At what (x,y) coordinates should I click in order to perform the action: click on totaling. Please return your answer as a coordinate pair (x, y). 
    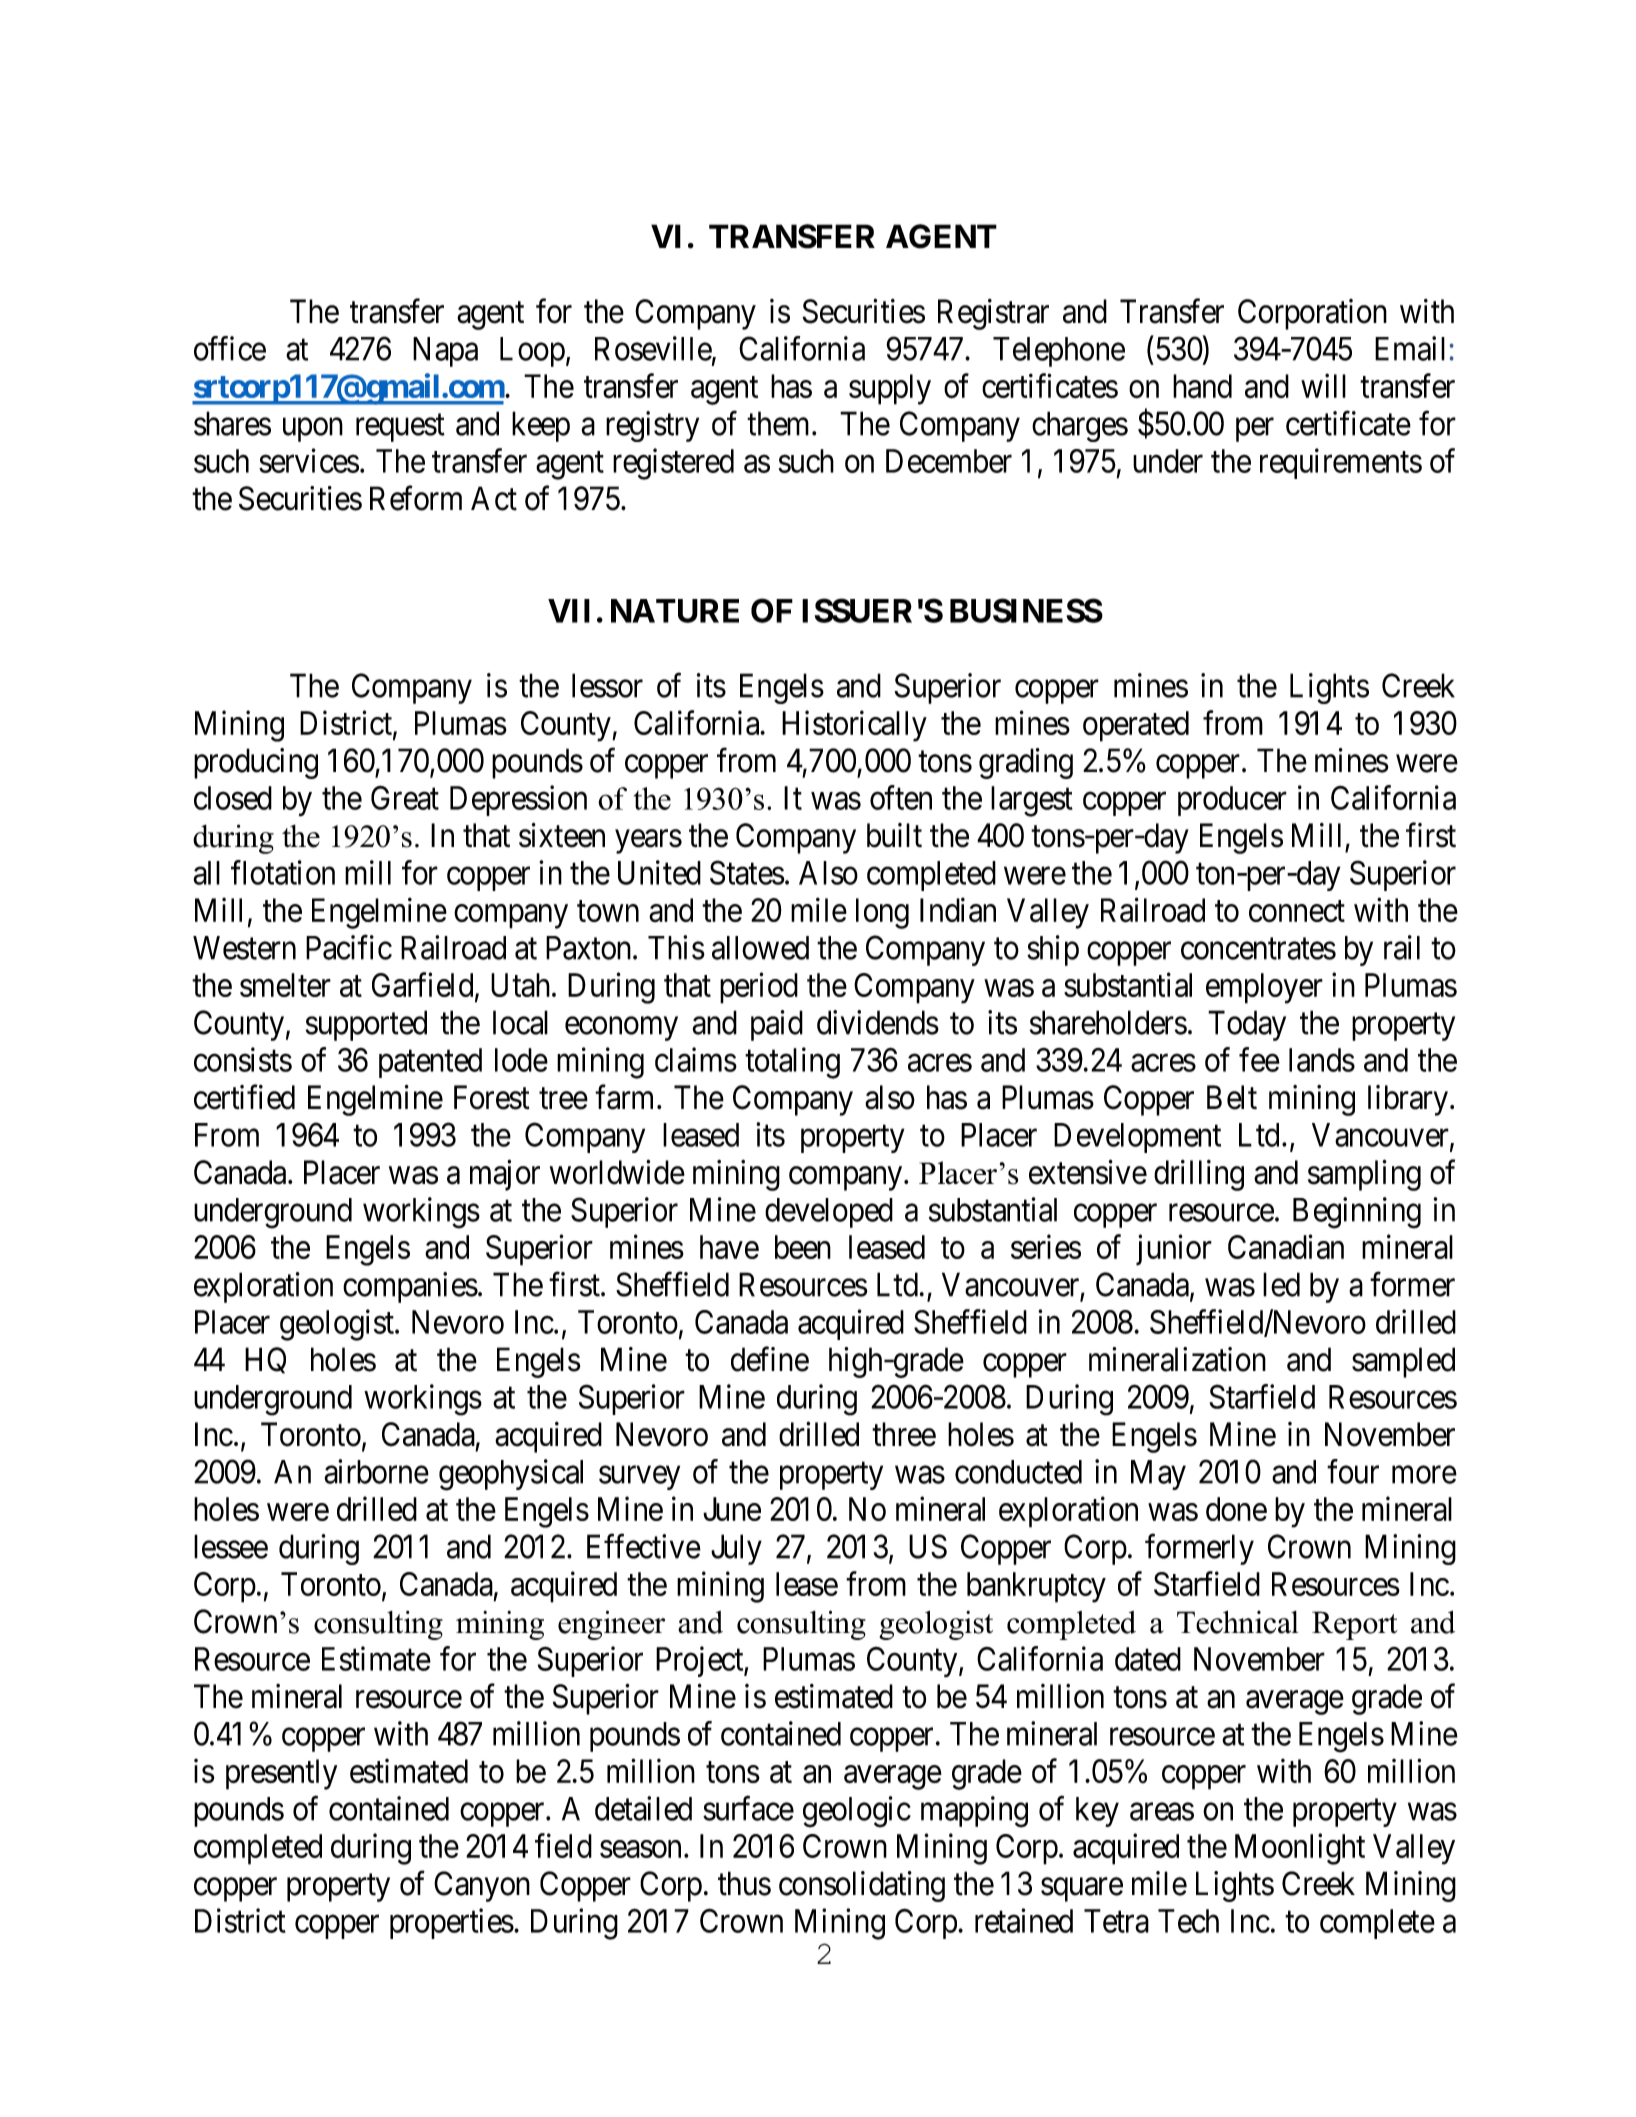
    Looking at the image, I should click on (792, 1063).
